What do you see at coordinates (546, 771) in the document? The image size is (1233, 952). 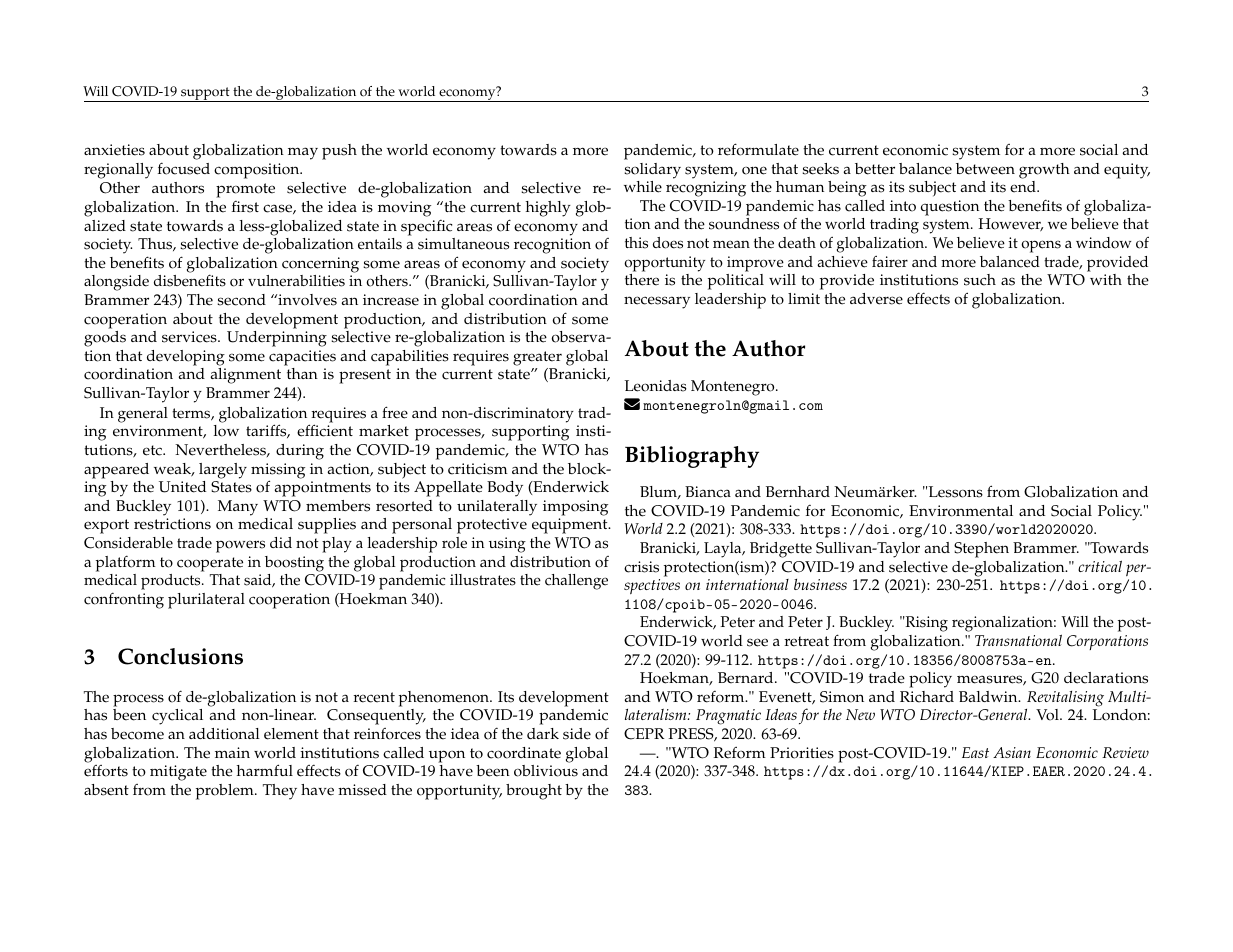 I see `oblivious` at bounding box center [546, 771].
